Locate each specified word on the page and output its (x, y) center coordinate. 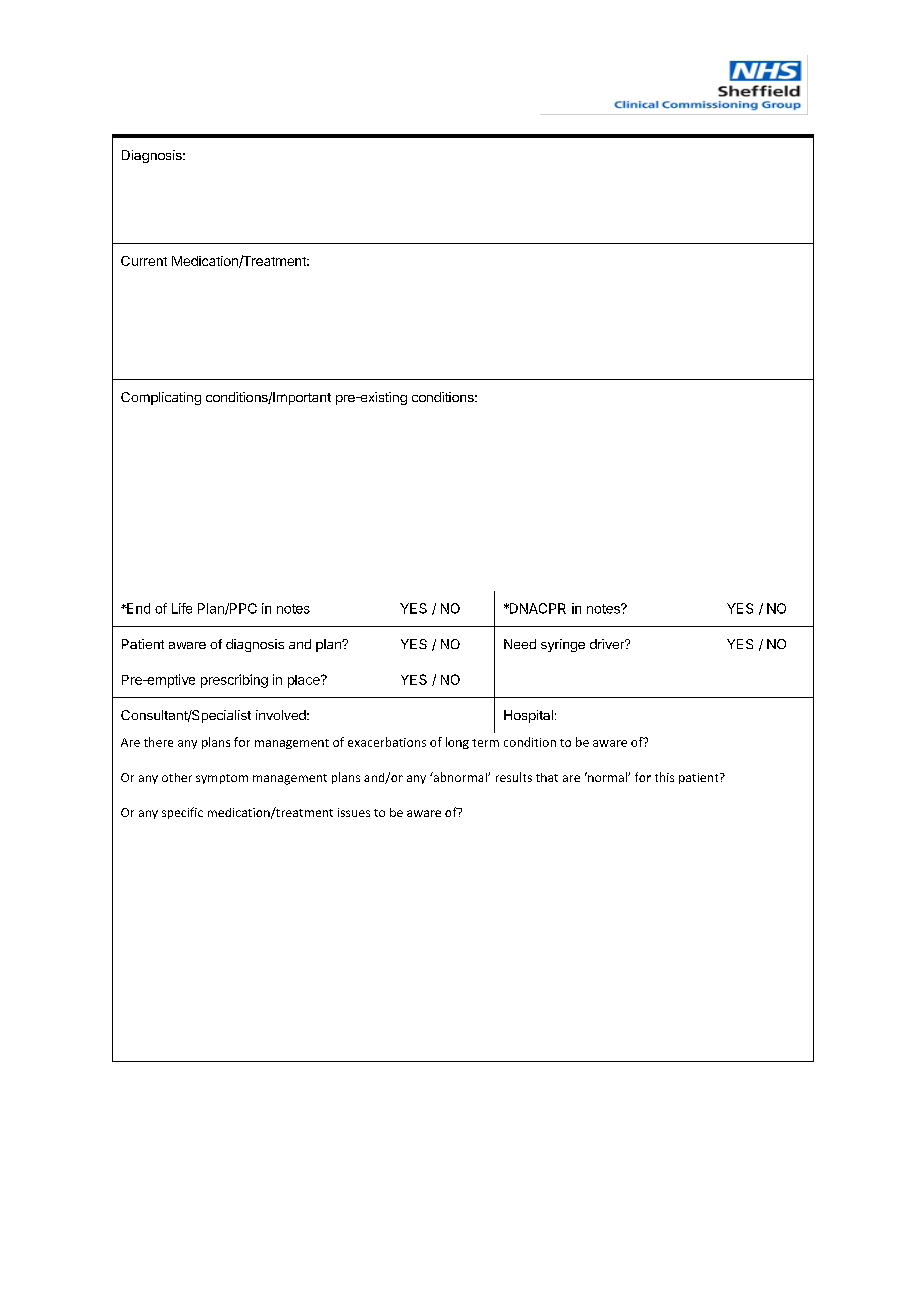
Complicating (161, 398)
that (547, 777)
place (305, 681)
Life (182, 608)
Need (520, 644)
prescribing (234, 681)
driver (608, 644)
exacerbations (387, 742)
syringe (563, 645)
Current (144, 261)
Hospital (528, 716)
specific (182, 813)
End (137, 608)
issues (354, 812)
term (485, 743)
